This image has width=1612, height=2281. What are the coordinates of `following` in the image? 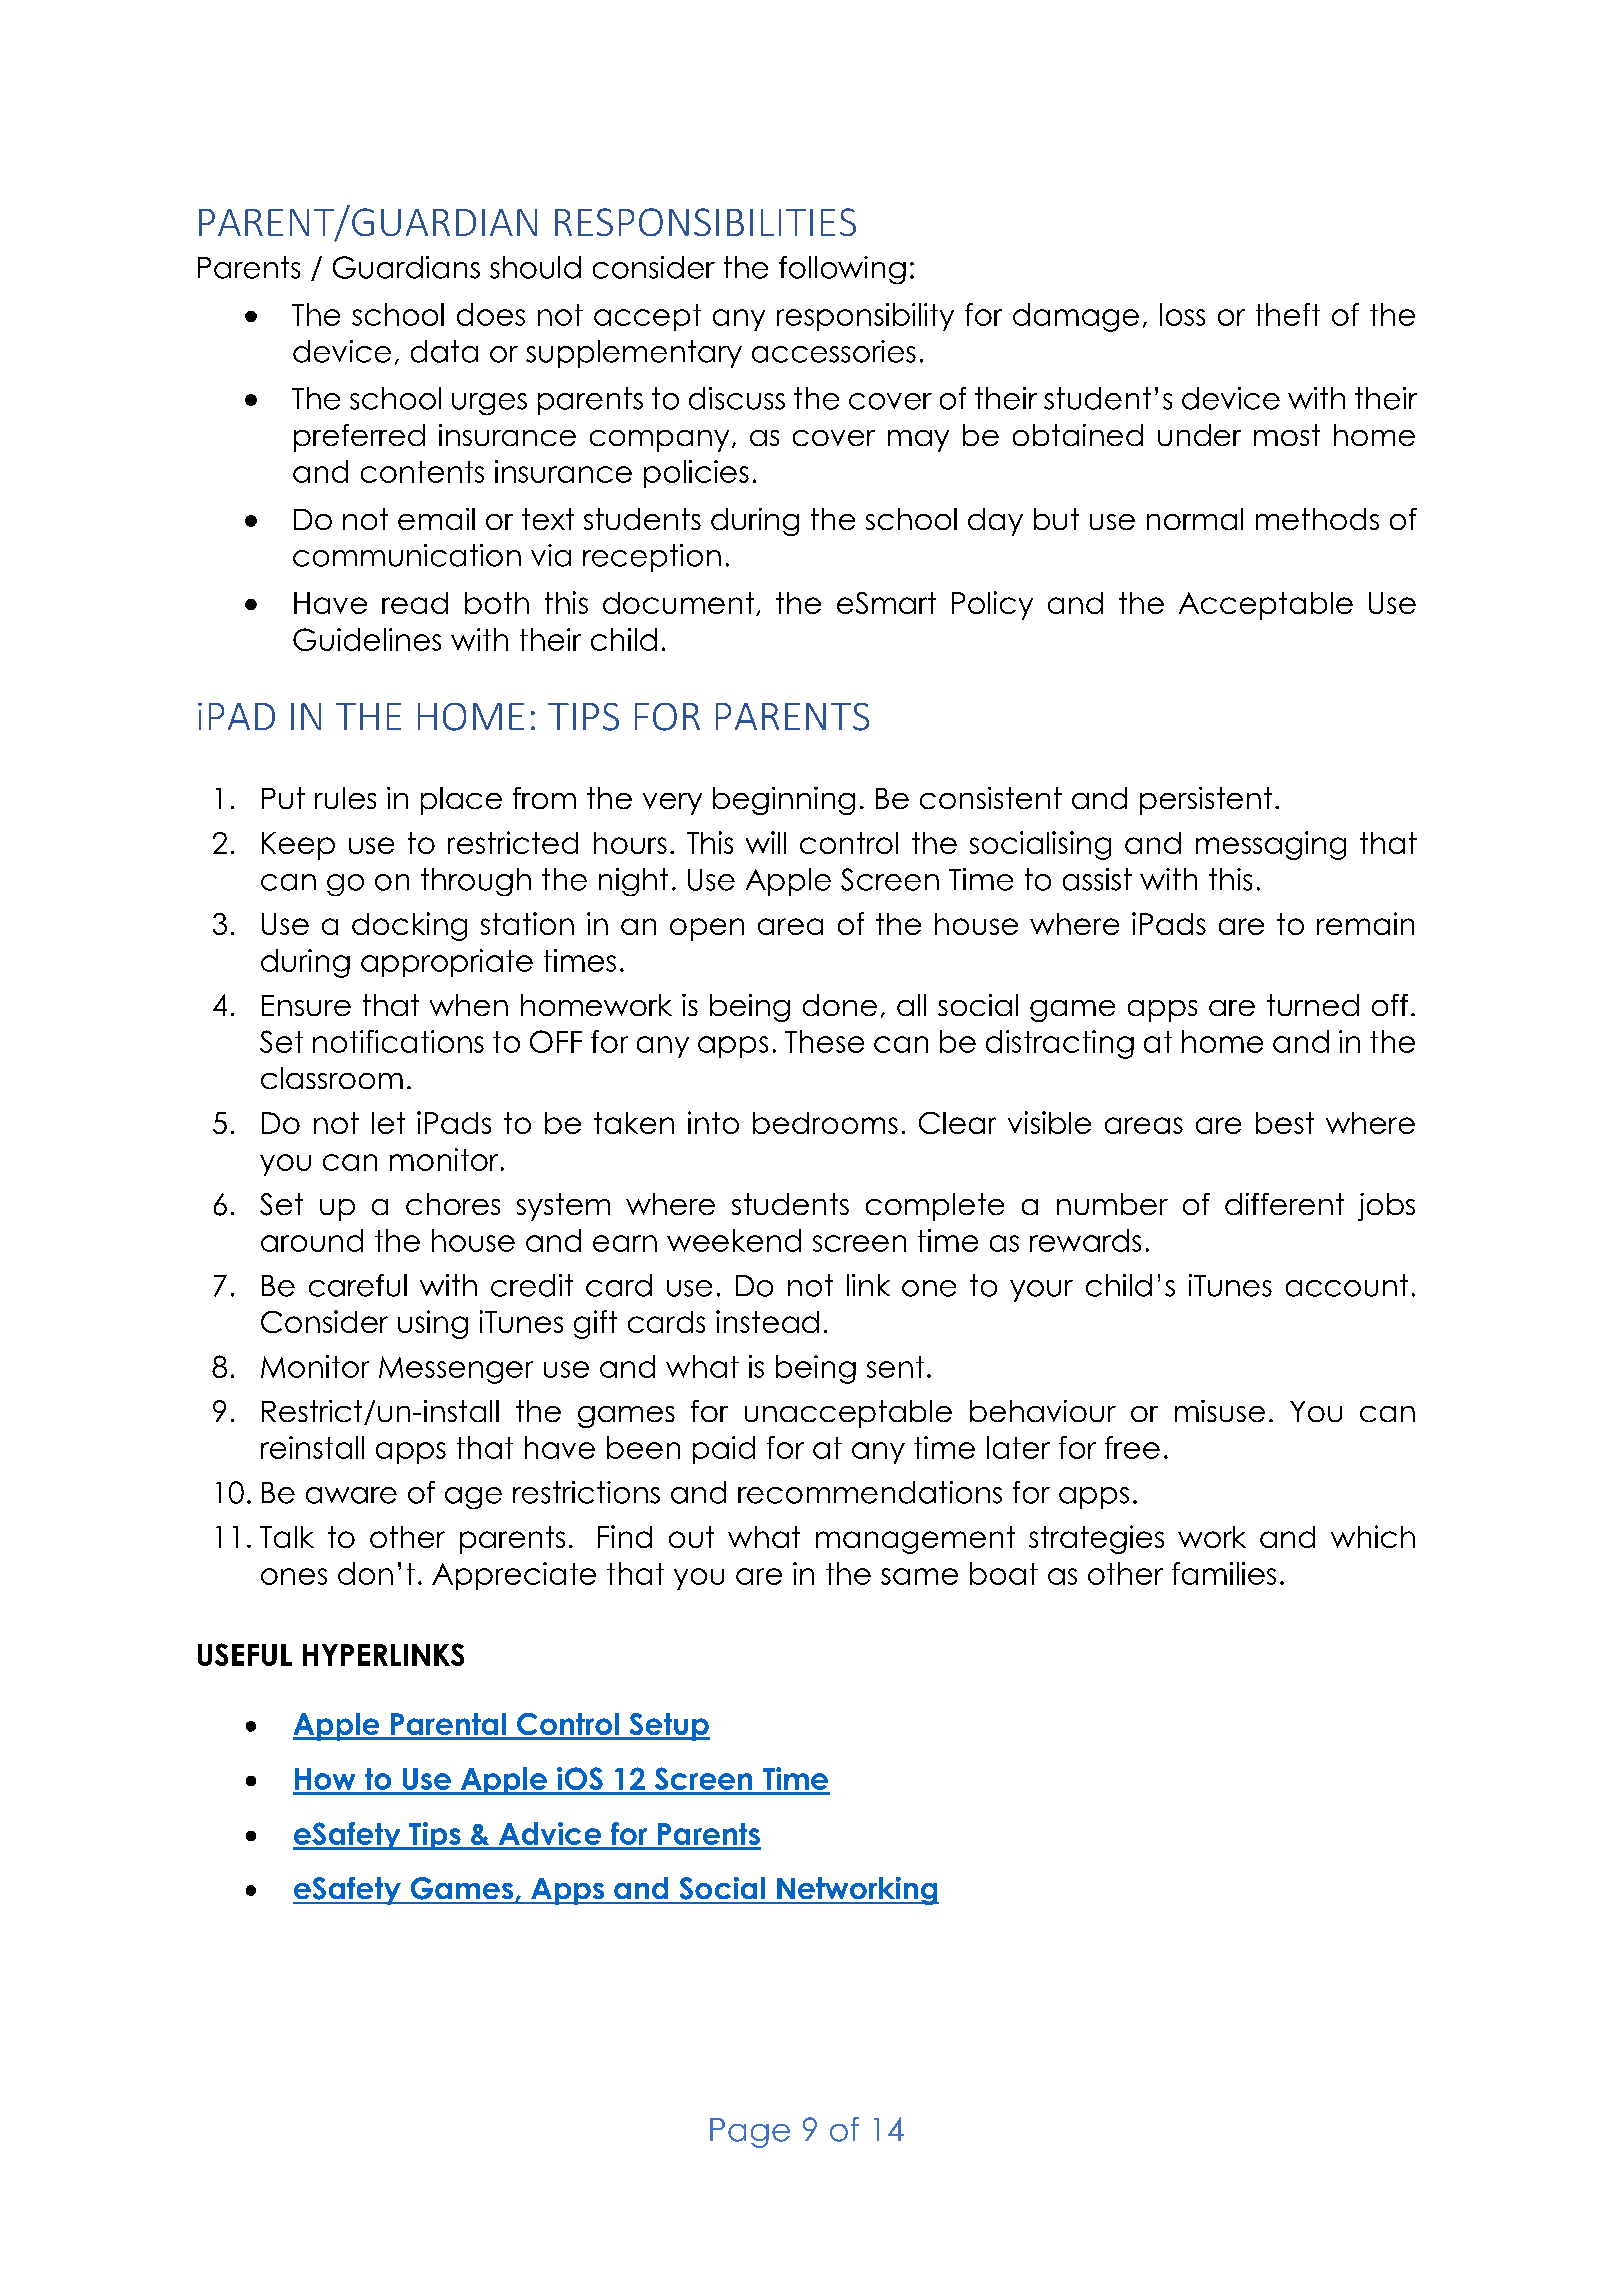 It's located at (842, 270).
